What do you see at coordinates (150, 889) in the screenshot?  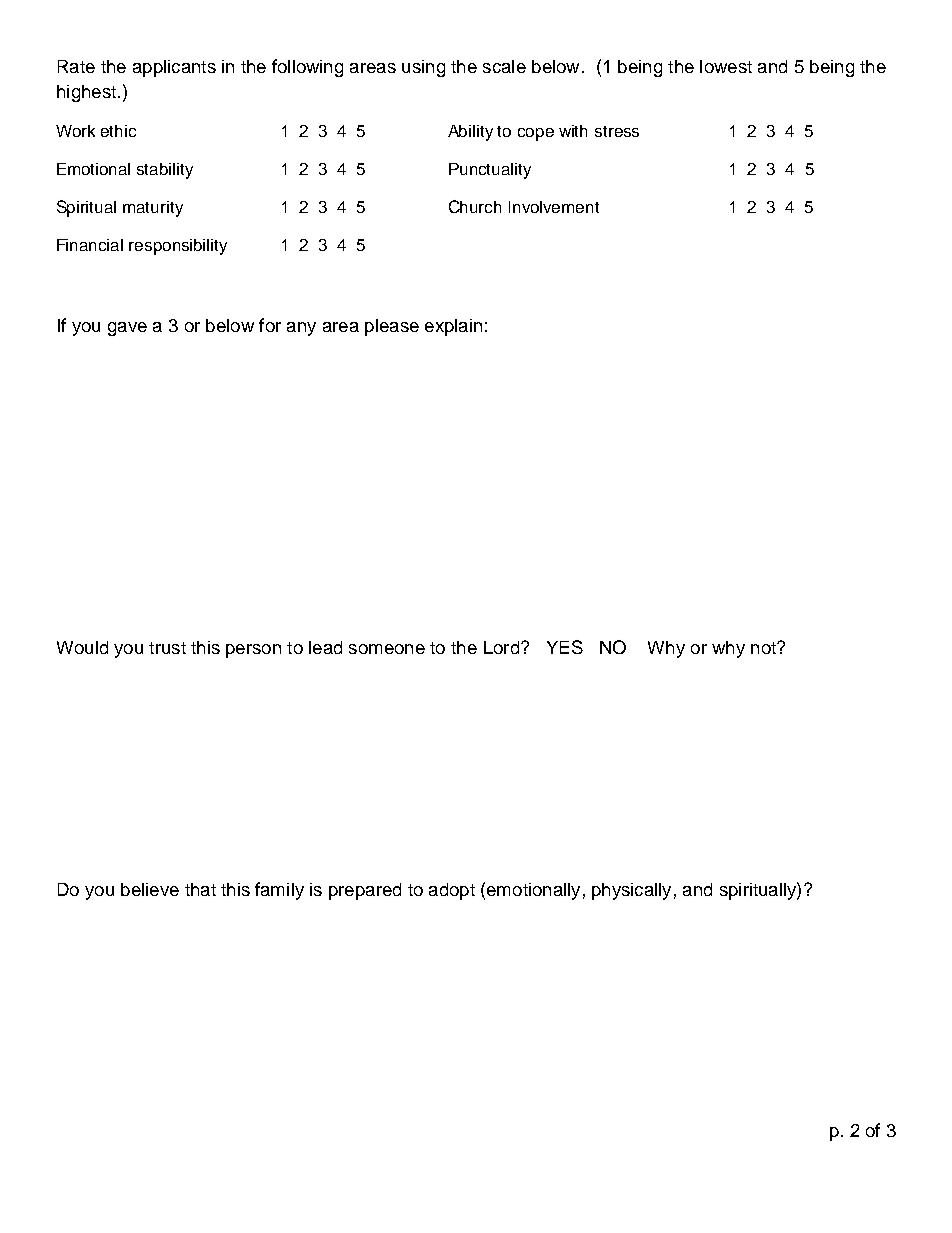 I see `believe` at bounding box center [150, 889].
